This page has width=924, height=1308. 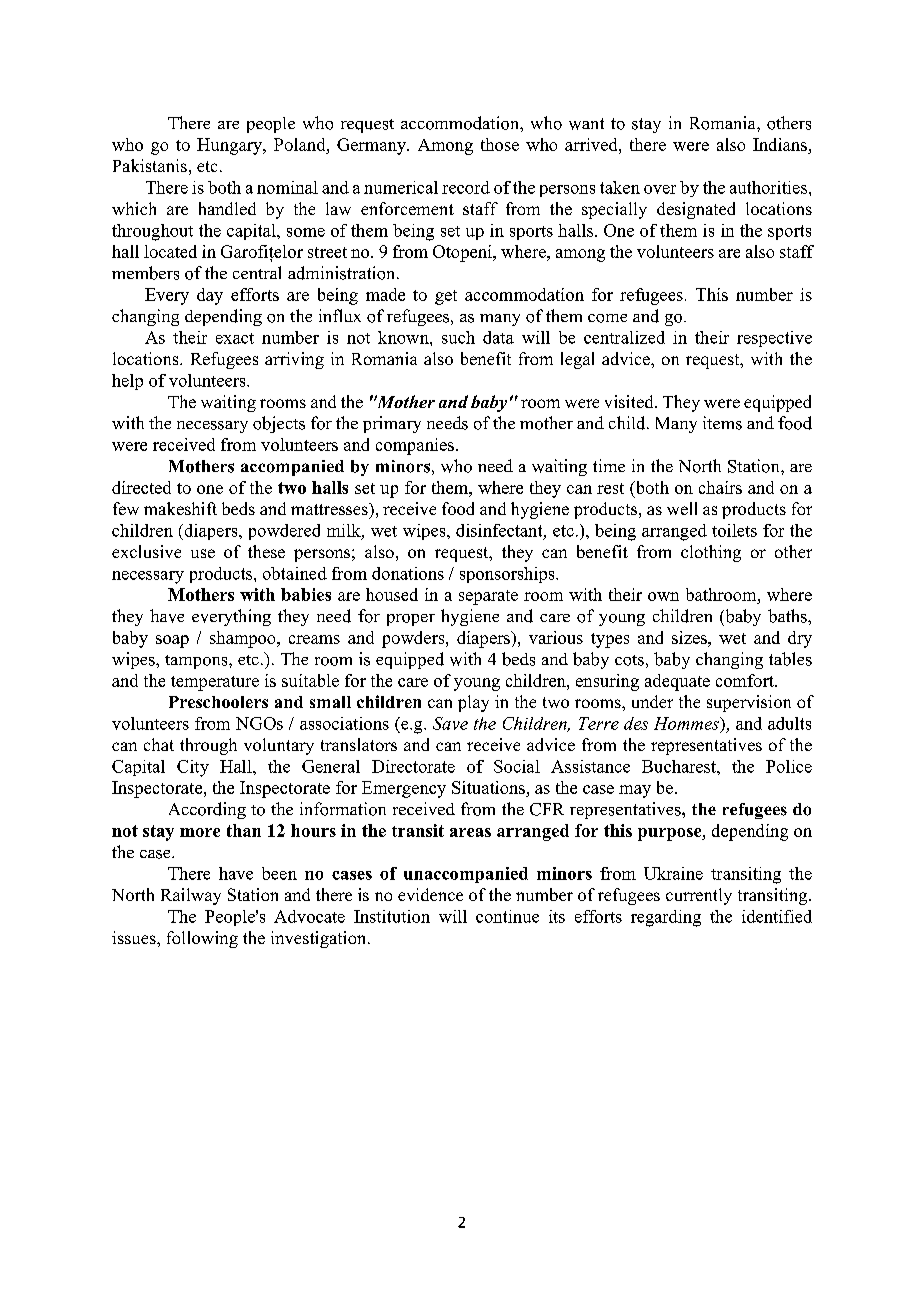 I want to click on Preschoolers, so click(x=218, y=702).
